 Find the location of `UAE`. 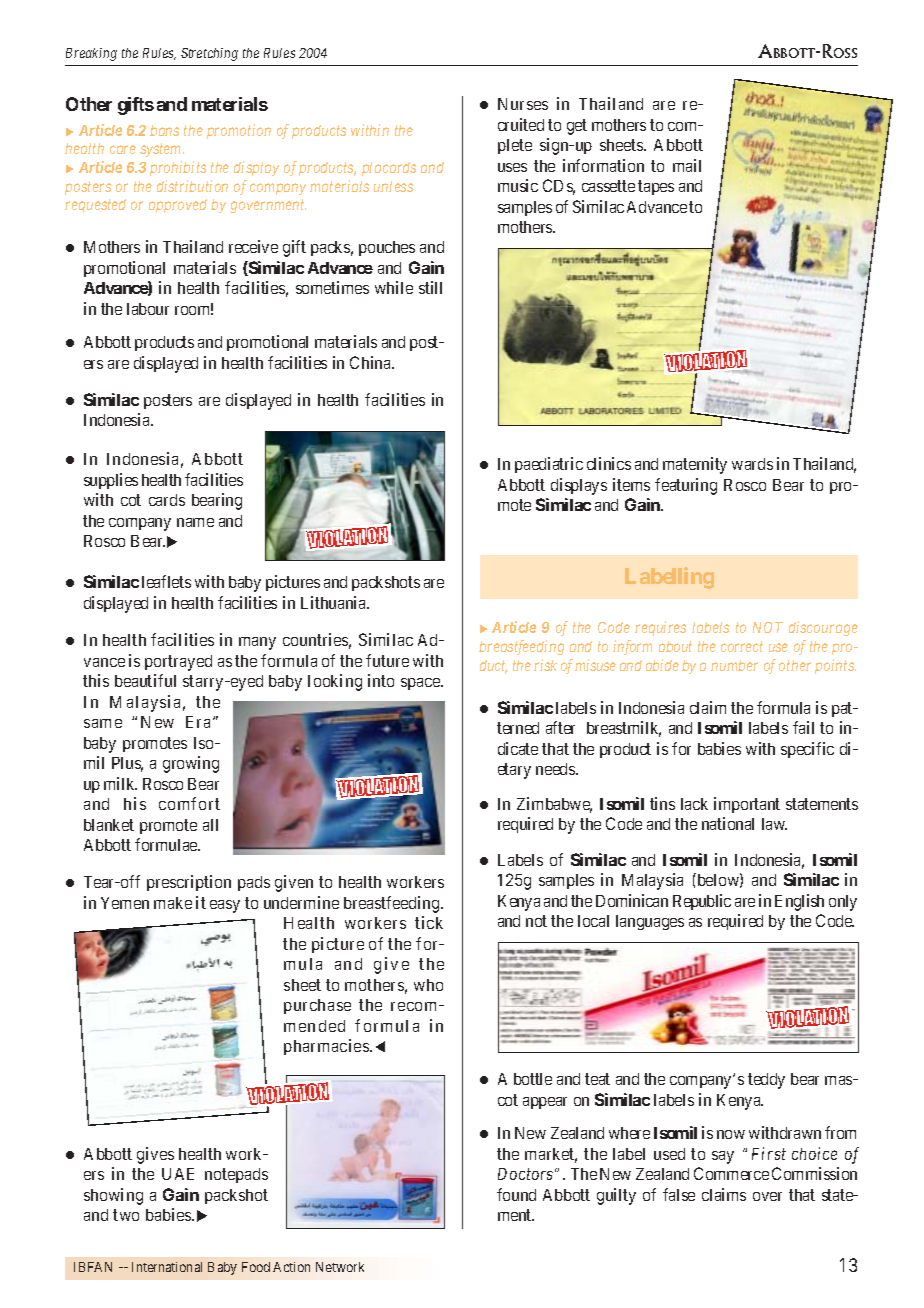

UAE is located at coordinates (178, 1174).
